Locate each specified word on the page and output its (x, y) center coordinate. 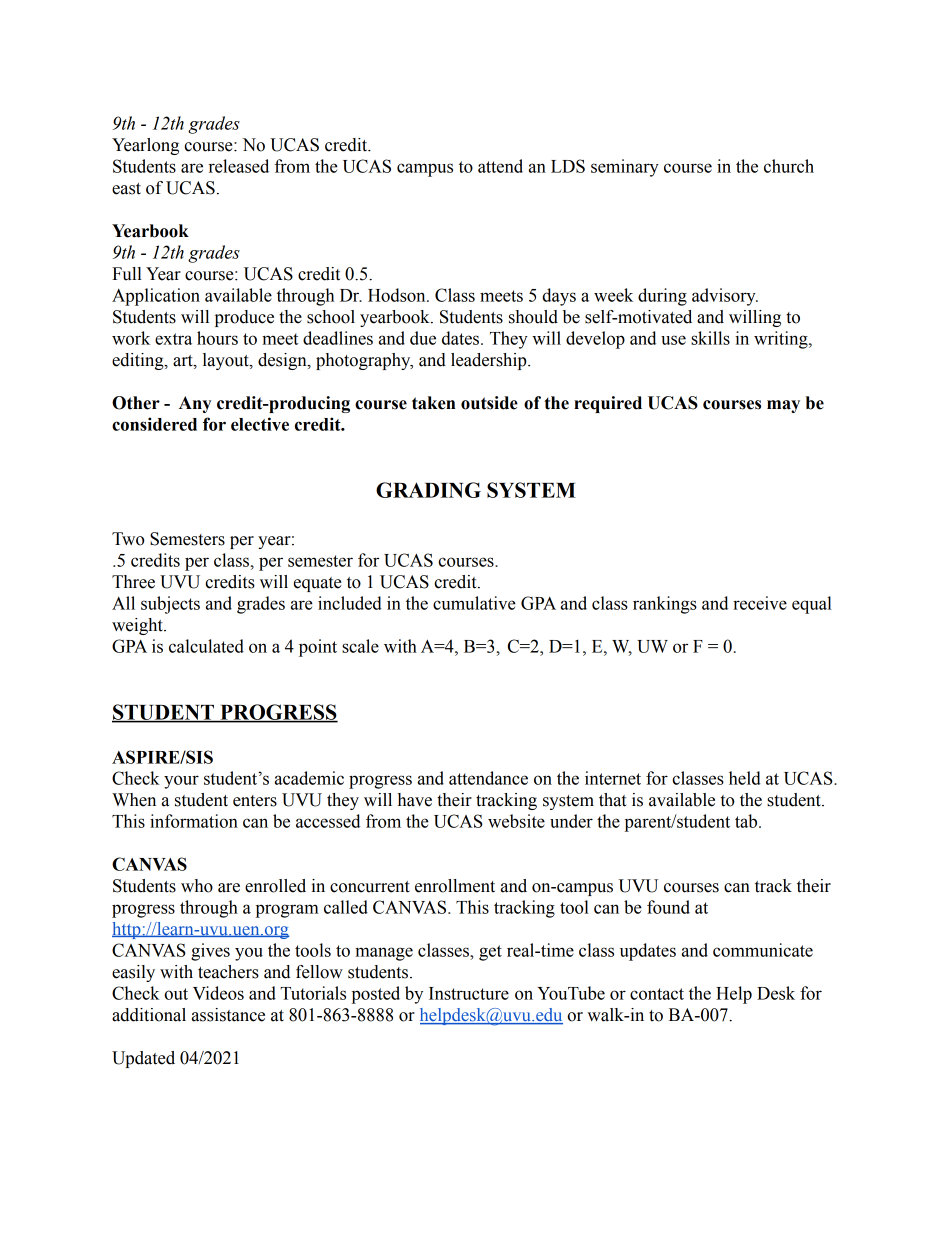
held (745, 778)
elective (260, 424)
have (415, 800)
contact (657, 994)
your (181, 782)
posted (376, 995)
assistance (228, 1015)
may (783, 406)
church (789, 166)
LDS (568, 166)
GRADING (428, 490)
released (239, 166)
